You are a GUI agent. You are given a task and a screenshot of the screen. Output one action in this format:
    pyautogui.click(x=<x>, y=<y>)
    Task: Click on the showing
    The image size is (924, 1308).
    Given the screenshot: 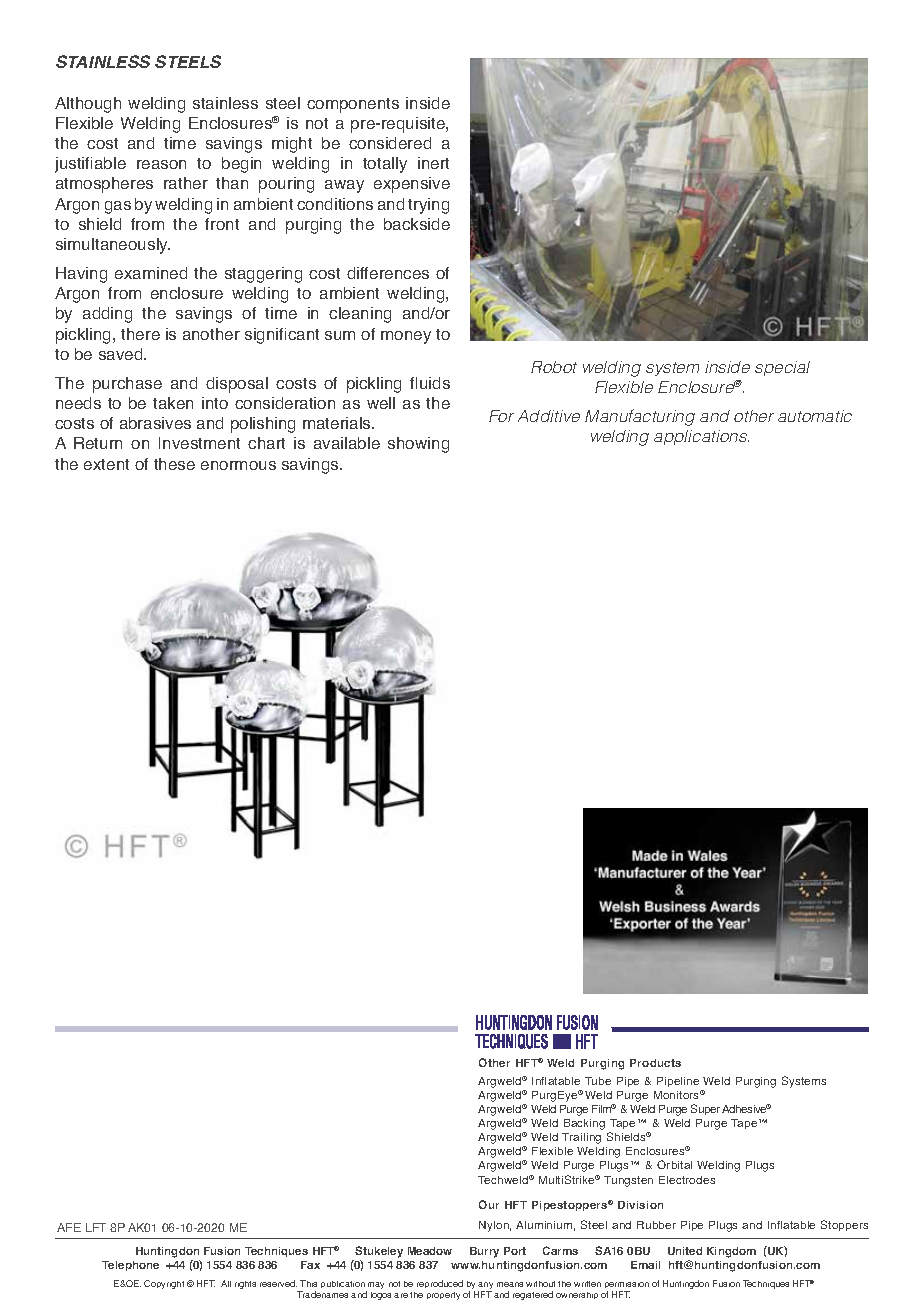 What is the action you would take?
    pyautogui.click(x=418, y=445)
